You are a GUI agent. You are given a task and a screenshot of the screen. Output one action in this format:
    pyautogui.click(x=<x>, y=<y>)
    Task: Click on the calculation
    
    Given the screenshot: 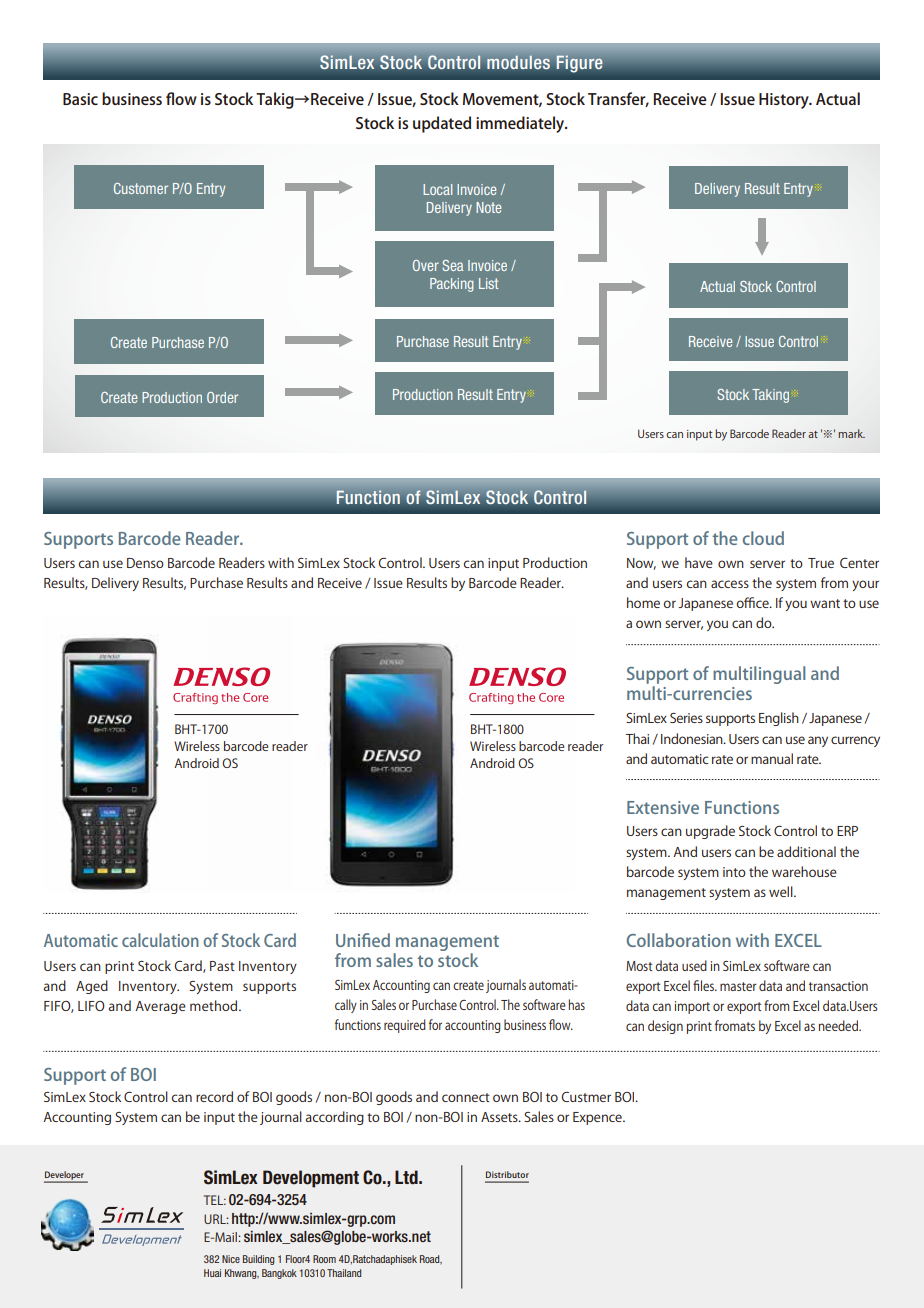 What is the action you would take?
    pyautogui.click(x=160, y=940)
